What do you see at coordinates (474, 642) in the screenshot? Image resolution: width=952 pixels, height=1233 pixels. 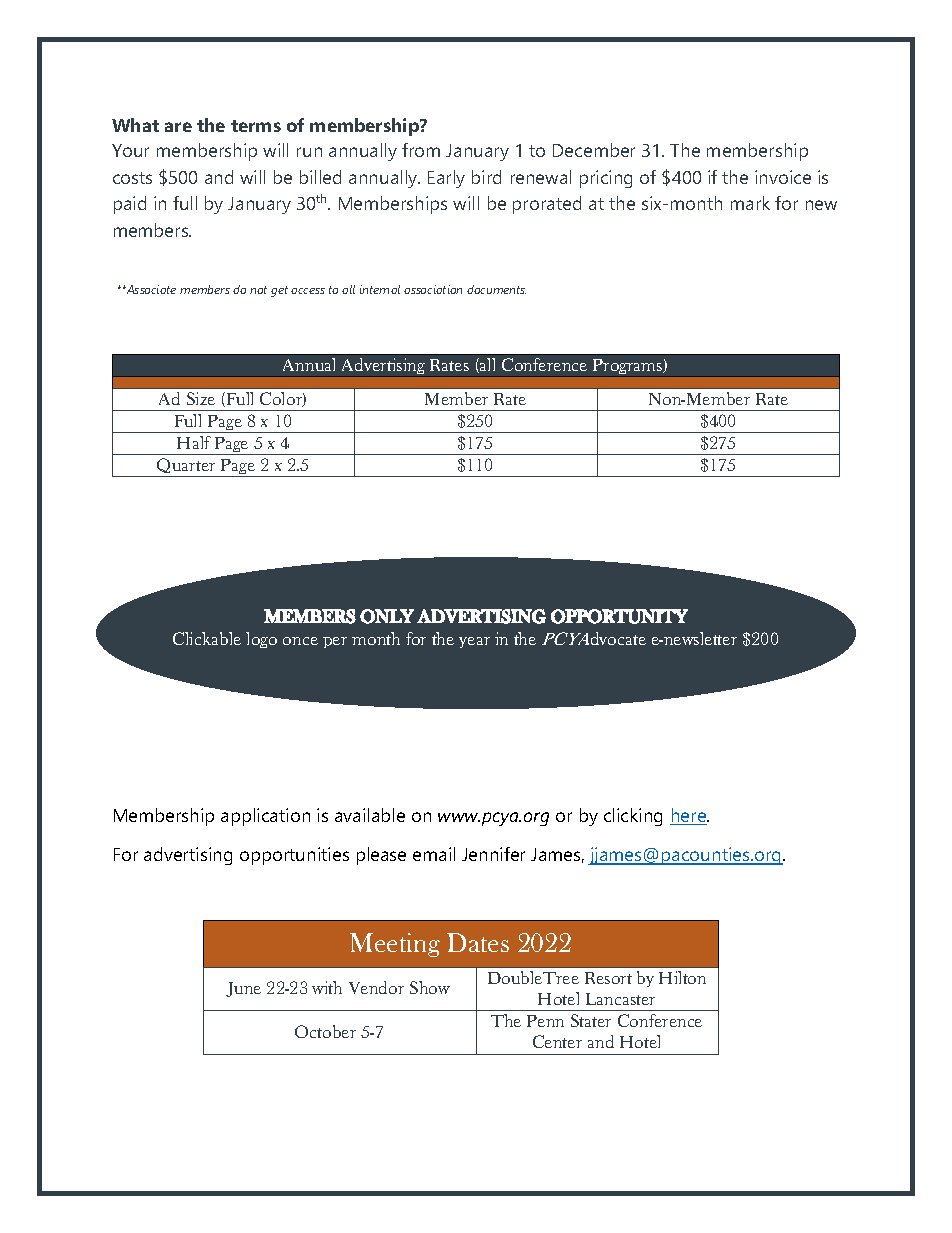 I see `year` at bounding box center [474, 642].
